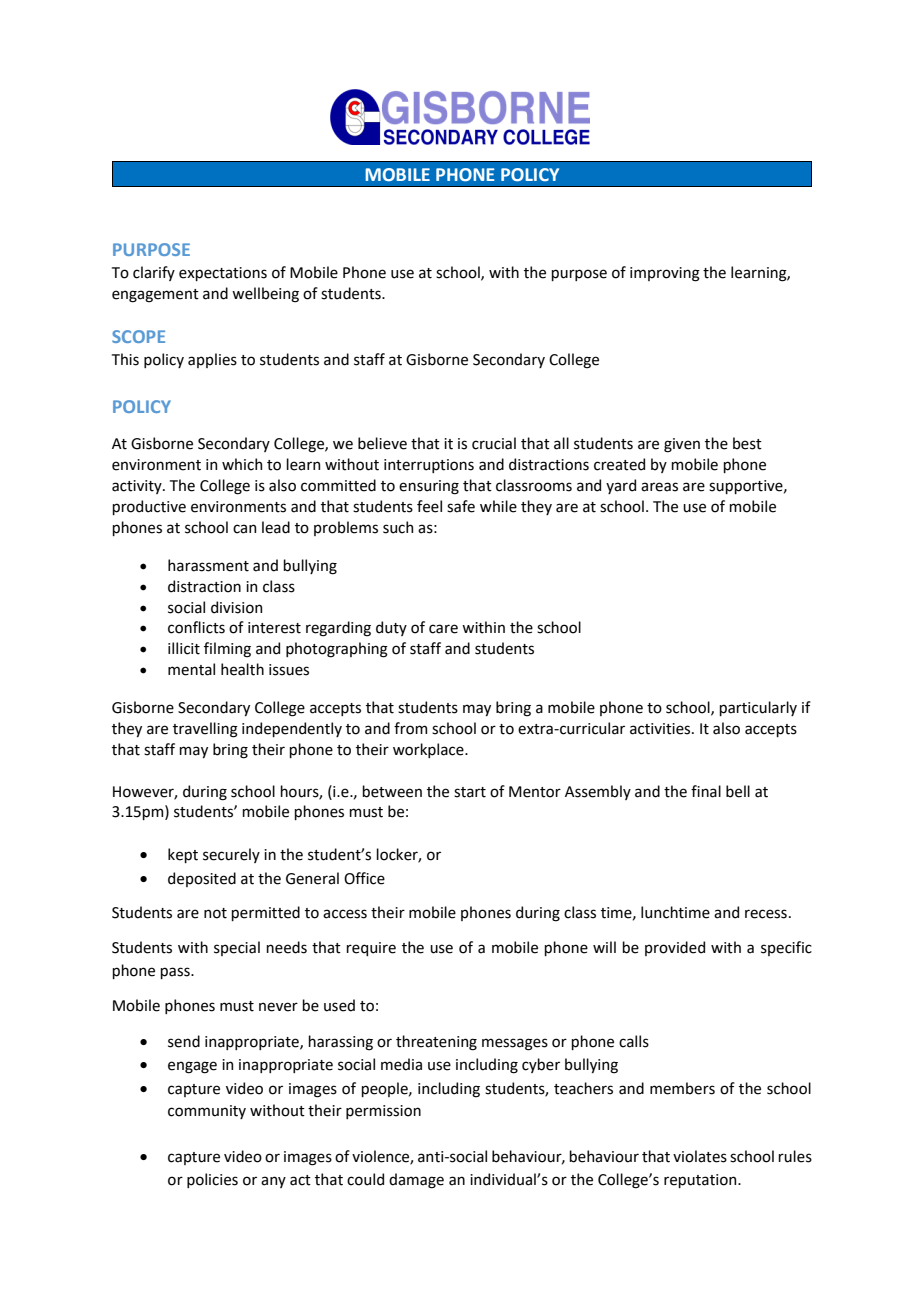  Describe the element at coordinates (659, 487) in the image. I see `areas` at that location.
